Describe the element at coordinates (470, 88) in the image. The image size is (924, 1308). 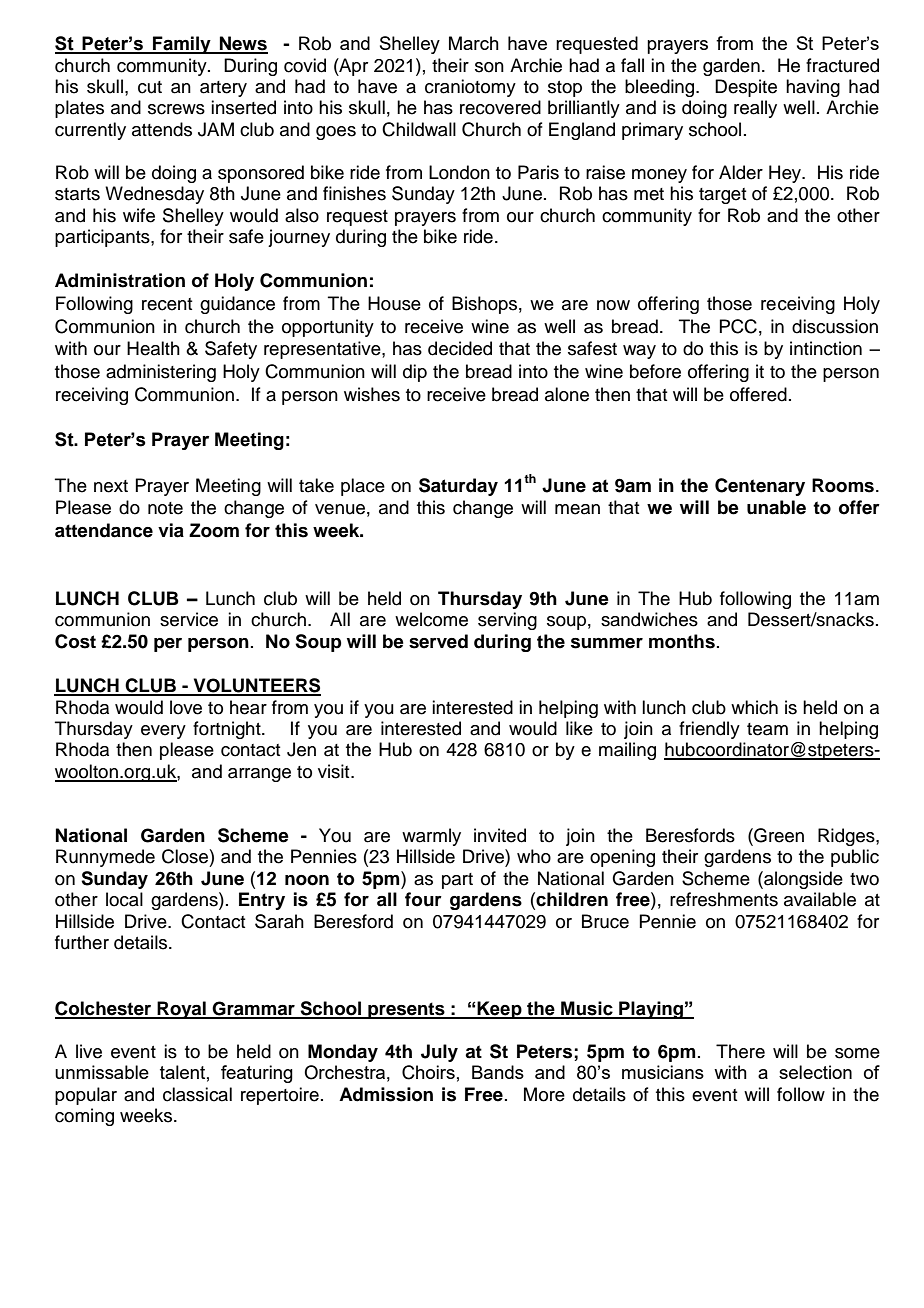
I see `craniotomy` at that location.
